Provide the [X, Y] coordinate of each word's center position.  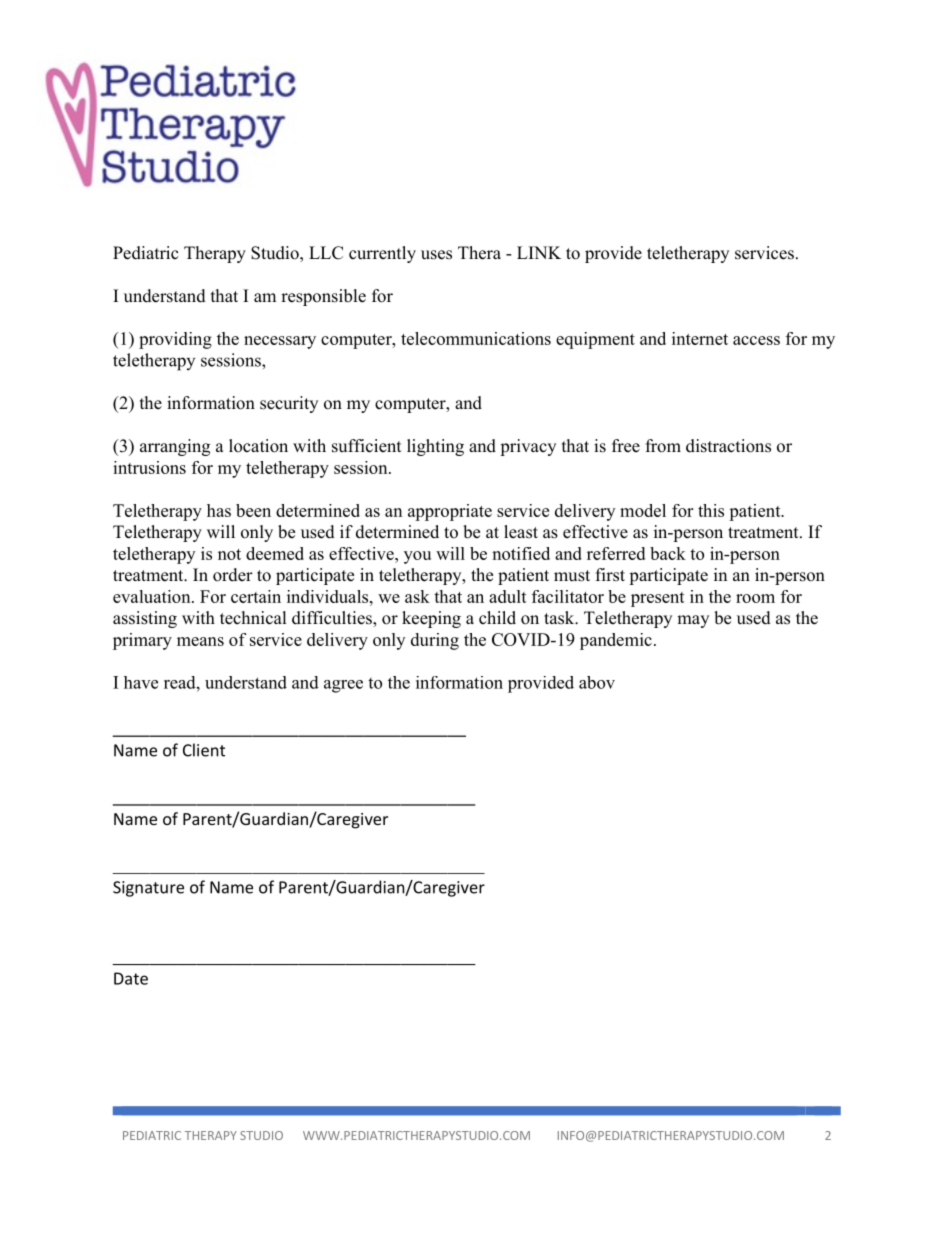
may [693, 621]
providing [175, 340]
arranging [175, 447]
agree [343, 686]
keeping [431, 619]
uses [436, 255]
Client [204, 750]
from [663, 446]
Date [131, 978]
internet [700, 338]
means [200, 641]
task [560, 618]
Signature [148, 889]
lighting [435, 447]
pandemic [616, 641]
